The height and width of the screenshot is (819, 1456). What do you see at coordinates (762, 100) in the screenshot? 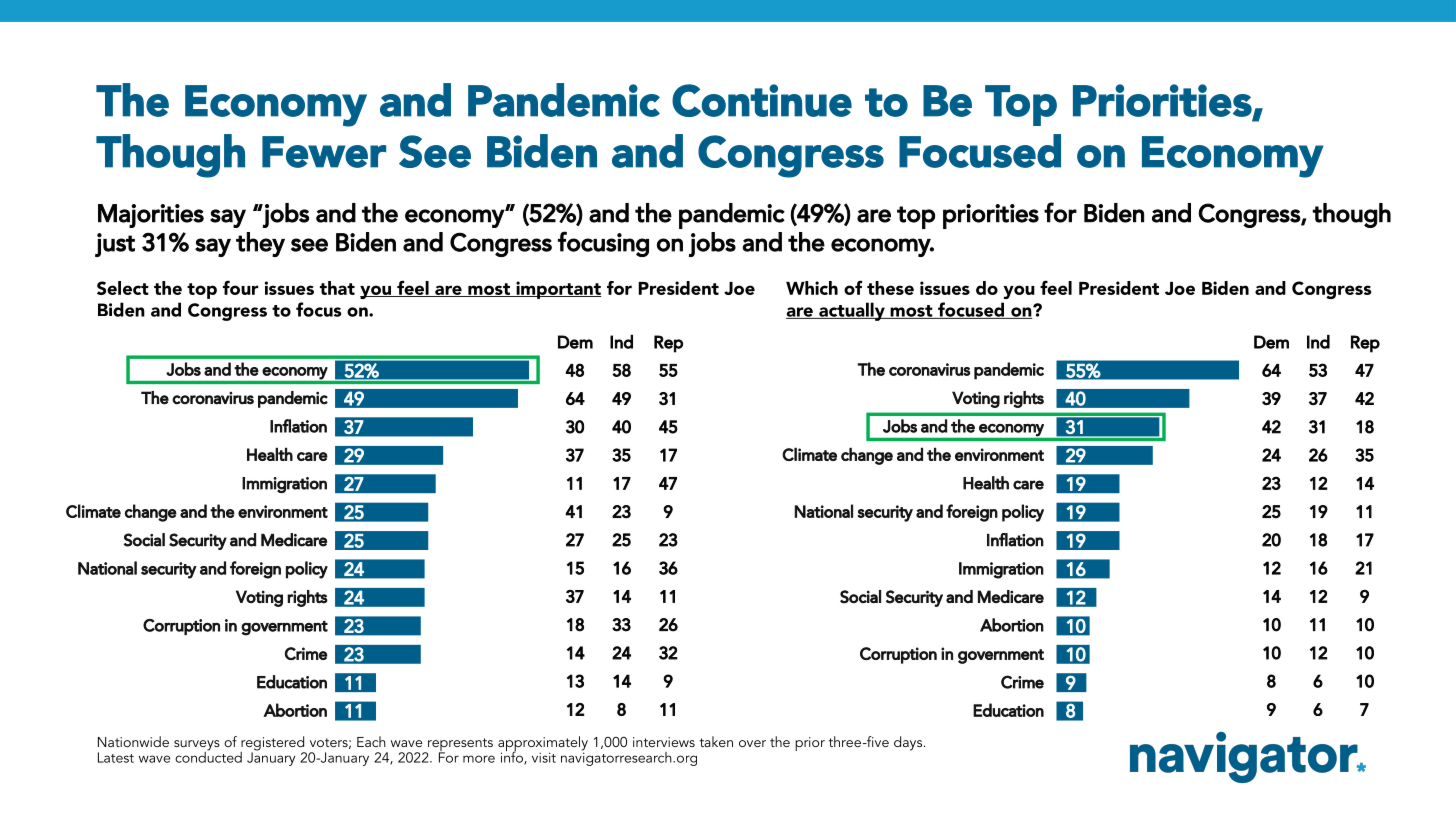
I see `Continue` at bounding box center [762, 100].
